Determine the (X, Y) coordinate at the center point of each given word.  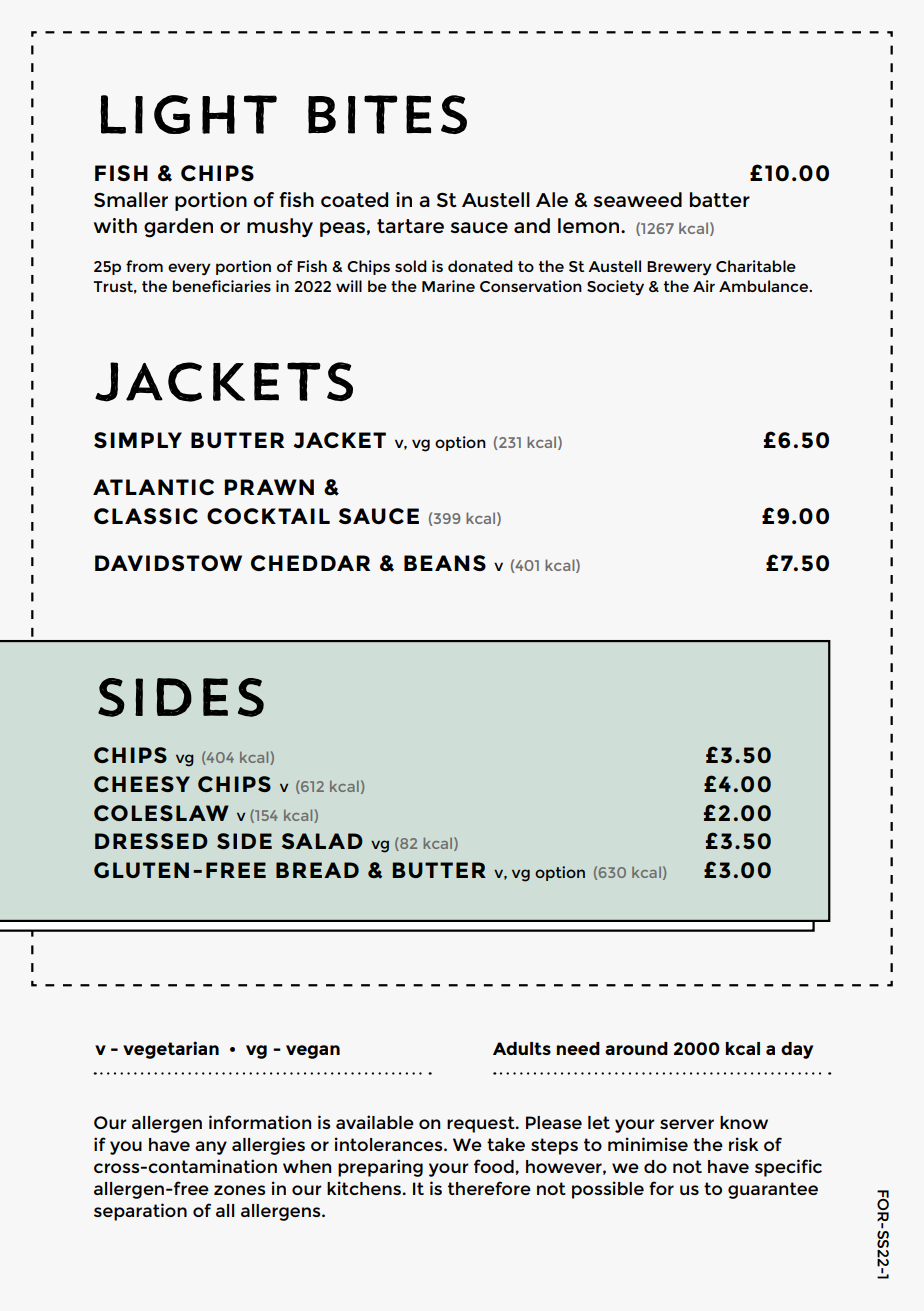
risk (743, 1144)
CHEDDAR (310, 563)
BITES (387, 114)
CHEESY (142, 784)
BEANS (445, 563)
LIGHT (188, 114)
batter (720, 199)
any (211, 1148)
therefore (489, 1188)
